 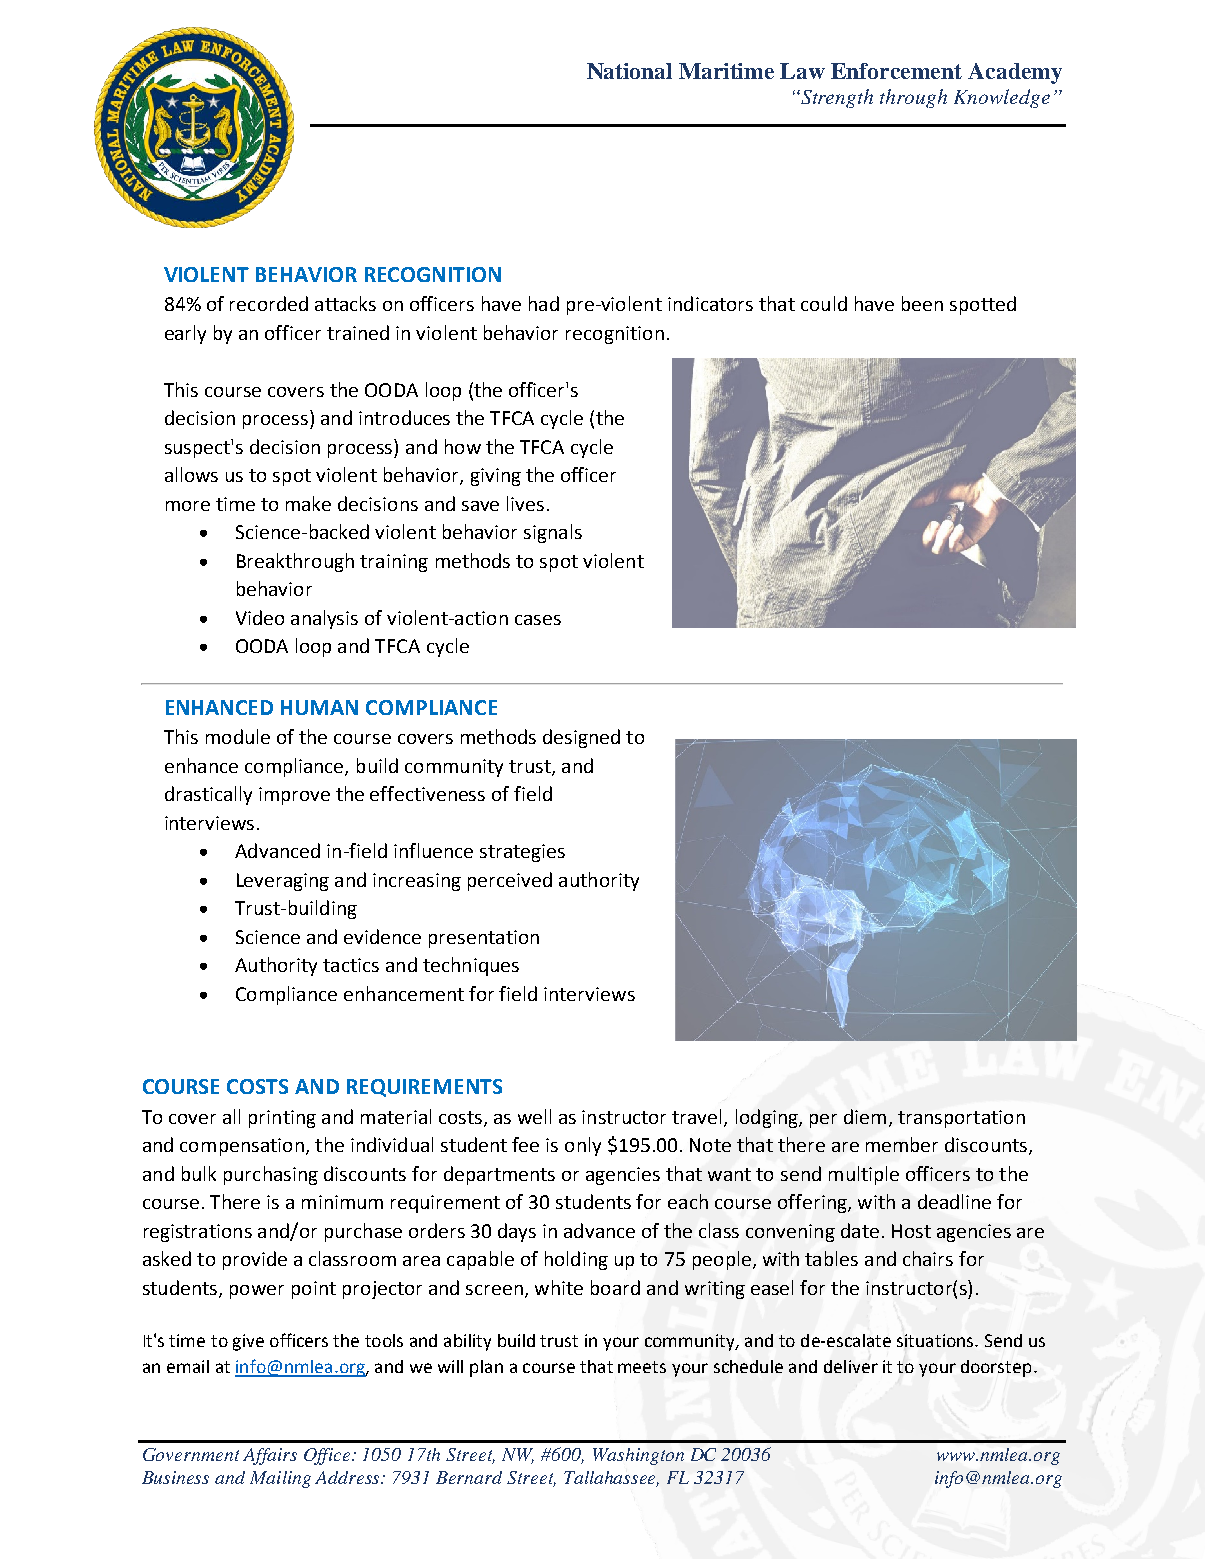 What do you see at coordinates (294, 796) in the page?
I see `improve` at bounding box center [294, 796].
